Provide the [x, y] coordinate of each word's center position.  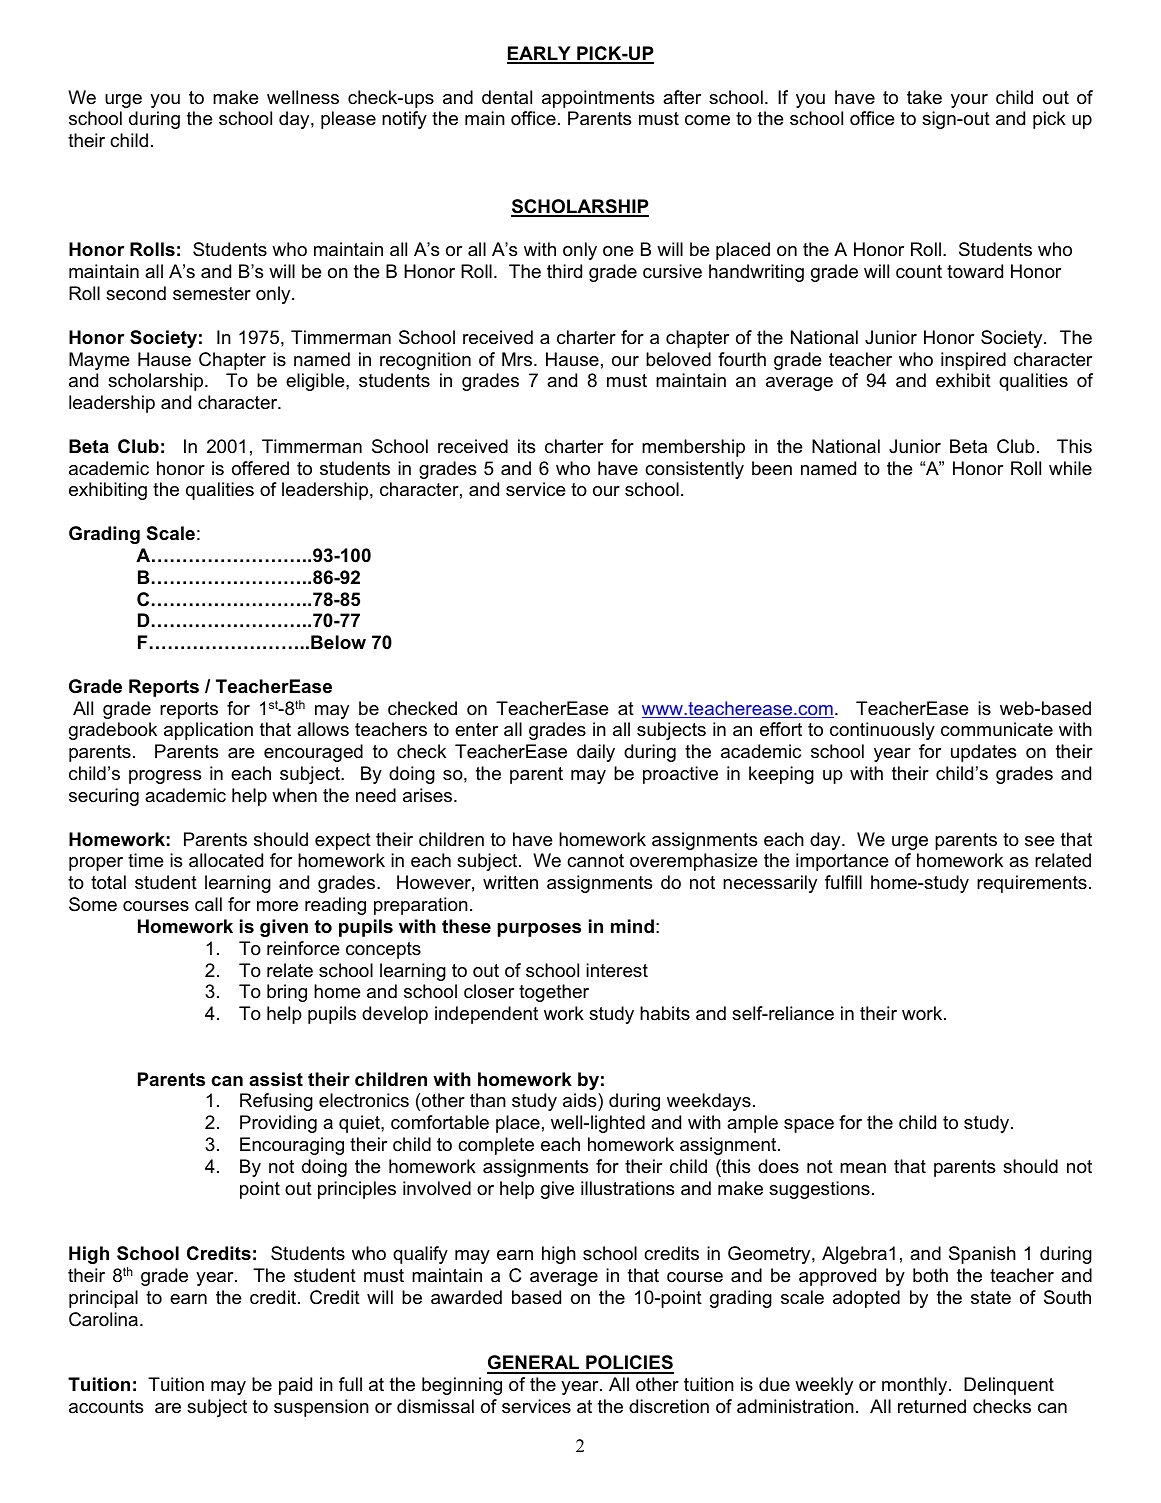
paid [295, 1386]
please [348, 120]
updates [983, 753]
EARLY [540, 54]
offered [260, 468]
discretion [669, 1406]
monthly [916, 1386]
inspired [973, 361]
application [208, 731]
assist [276, 1079]
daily [596, 753]
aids [581, 1102]
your [969, 101]
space [809, 1126]
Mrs [518, 359]
